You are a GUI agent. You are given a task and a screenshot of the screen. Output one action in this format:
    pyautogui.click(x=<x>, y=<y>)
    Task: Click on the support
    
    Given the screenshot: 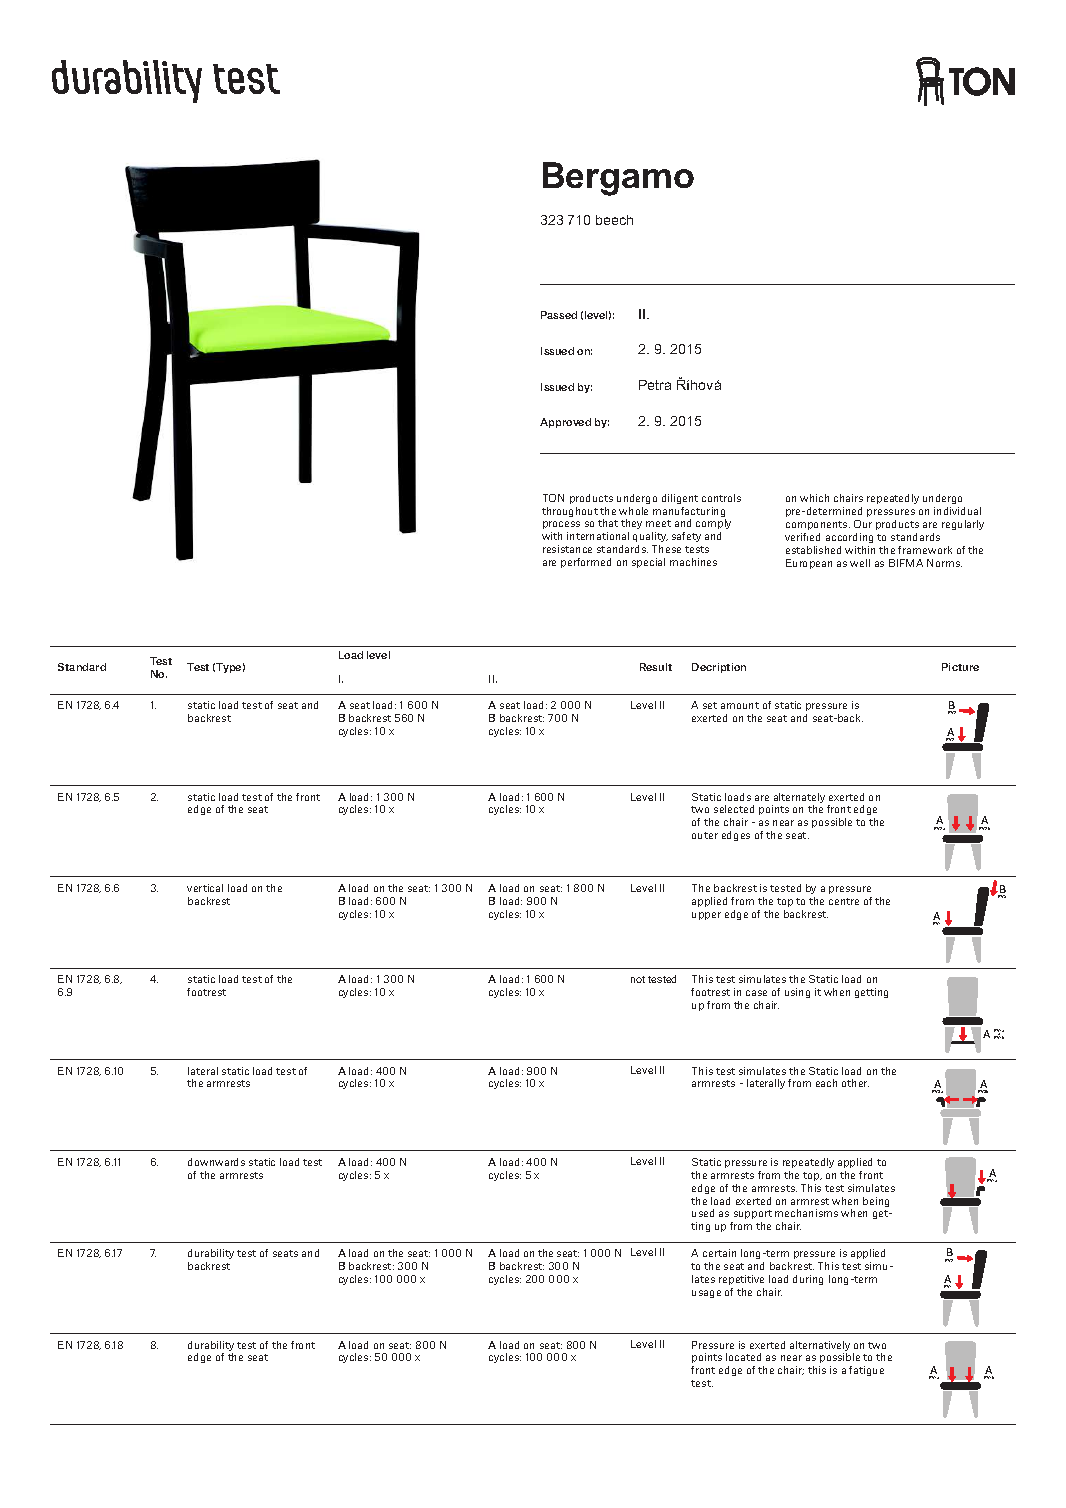 What is the action you would take?
    pyautogui.click(x=753, y=1214)
